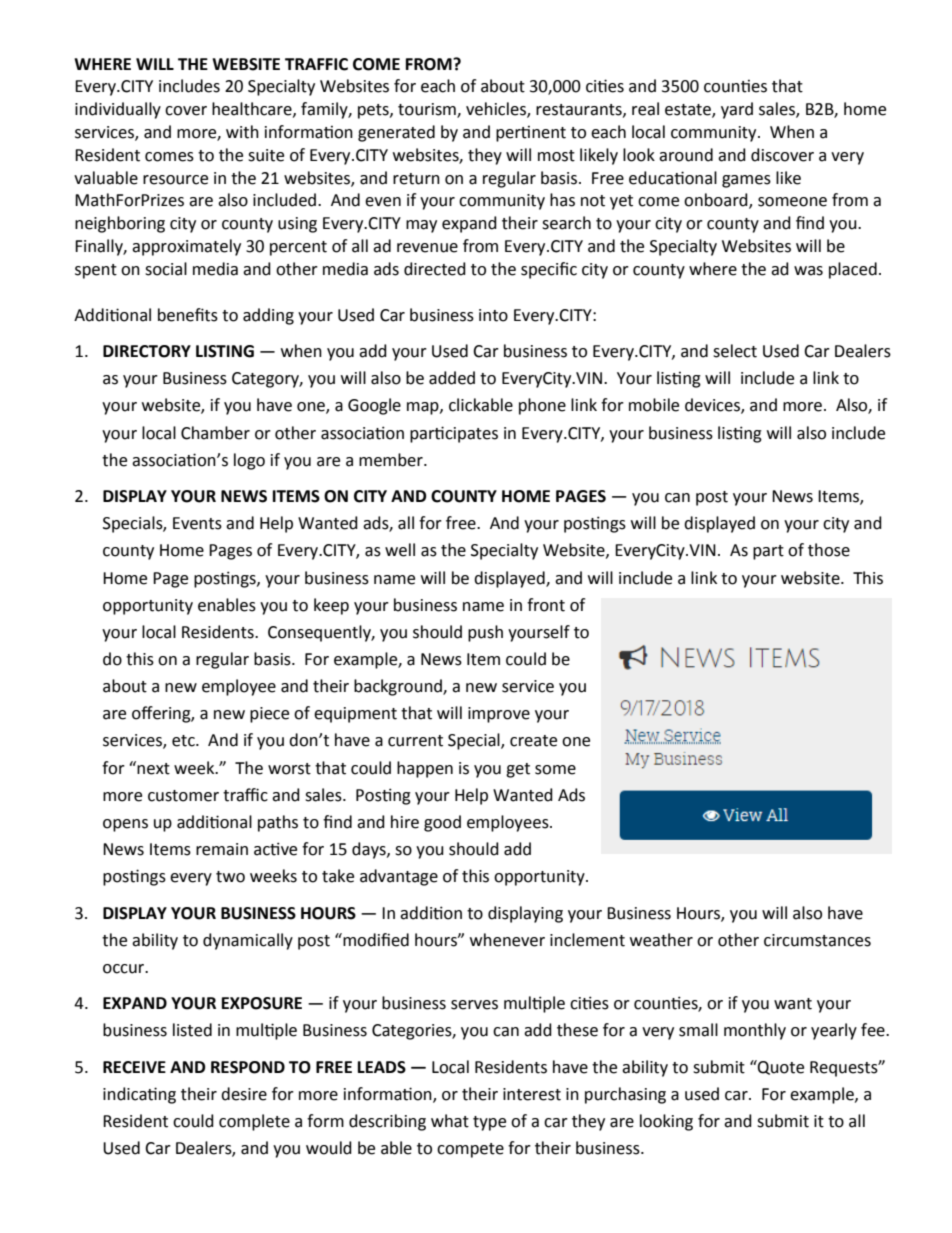  I want to click on Chamber, so click(215, 433).
